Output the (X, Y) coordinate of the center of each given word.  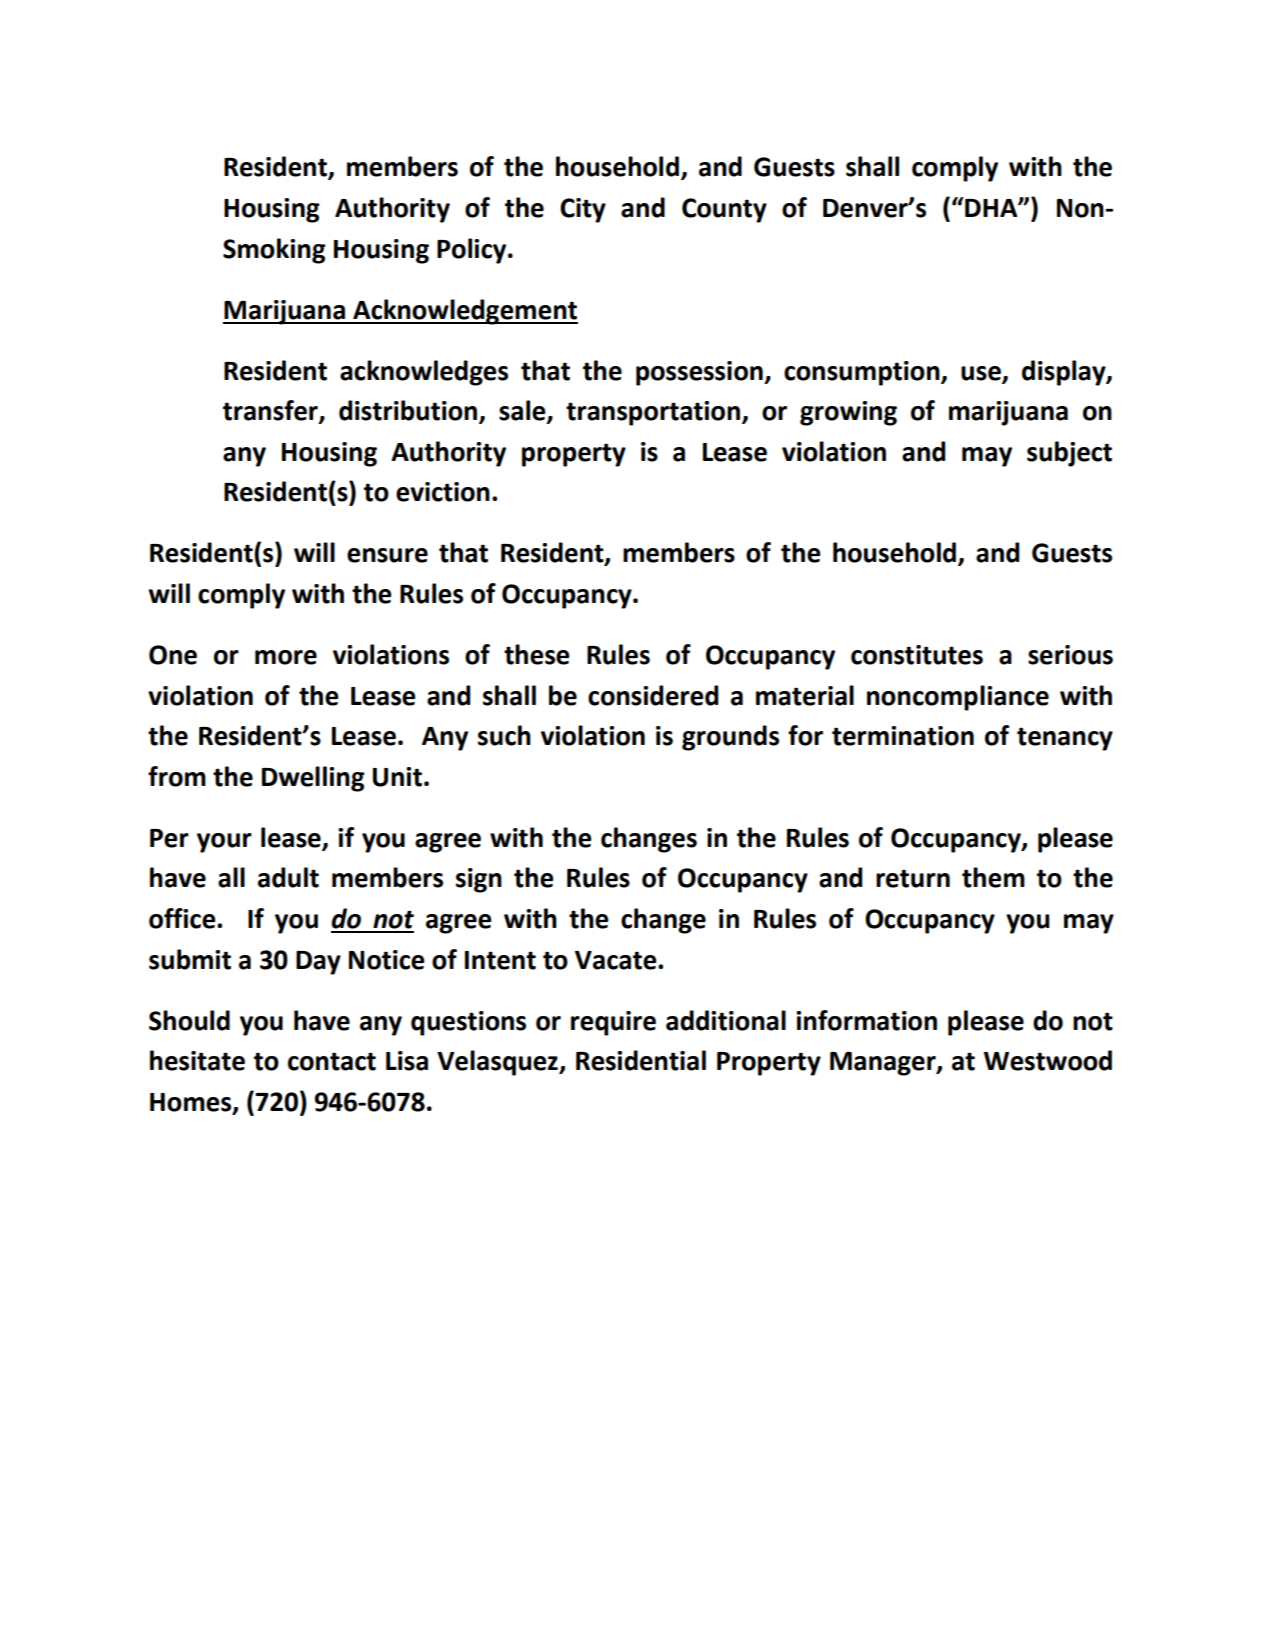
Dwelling (313, 779)
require (613, 1023)
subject (1069, 454)
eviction (443, 492)
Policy (473, 251)
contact (332, 1061)
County (724, 210)
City (583, 210)
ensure (387, 555)
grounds (730, 738)
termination (903, 736)
